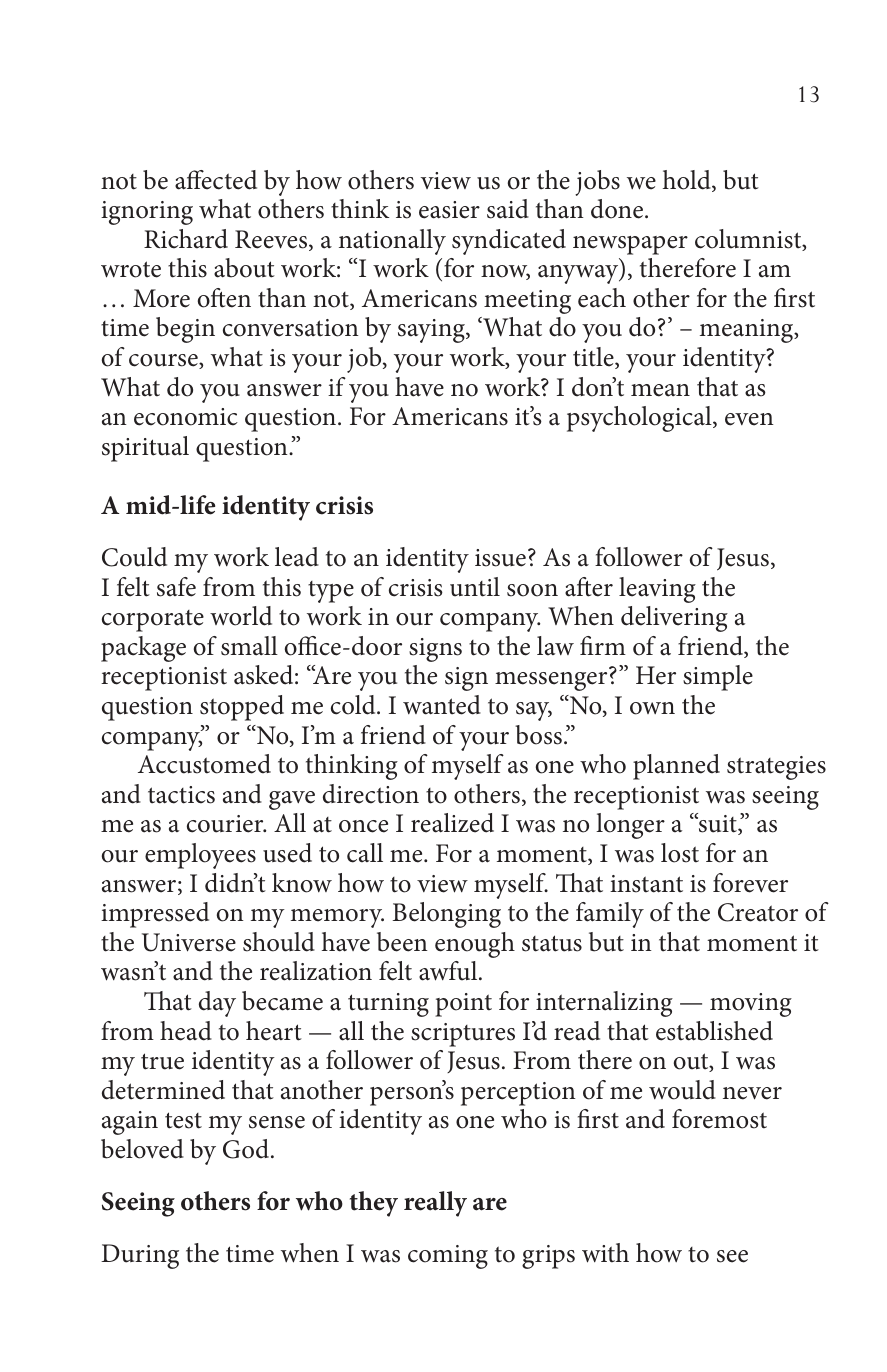 This screenshot has width=887, height=1372. I want to click on issue, so click(500, 558).
